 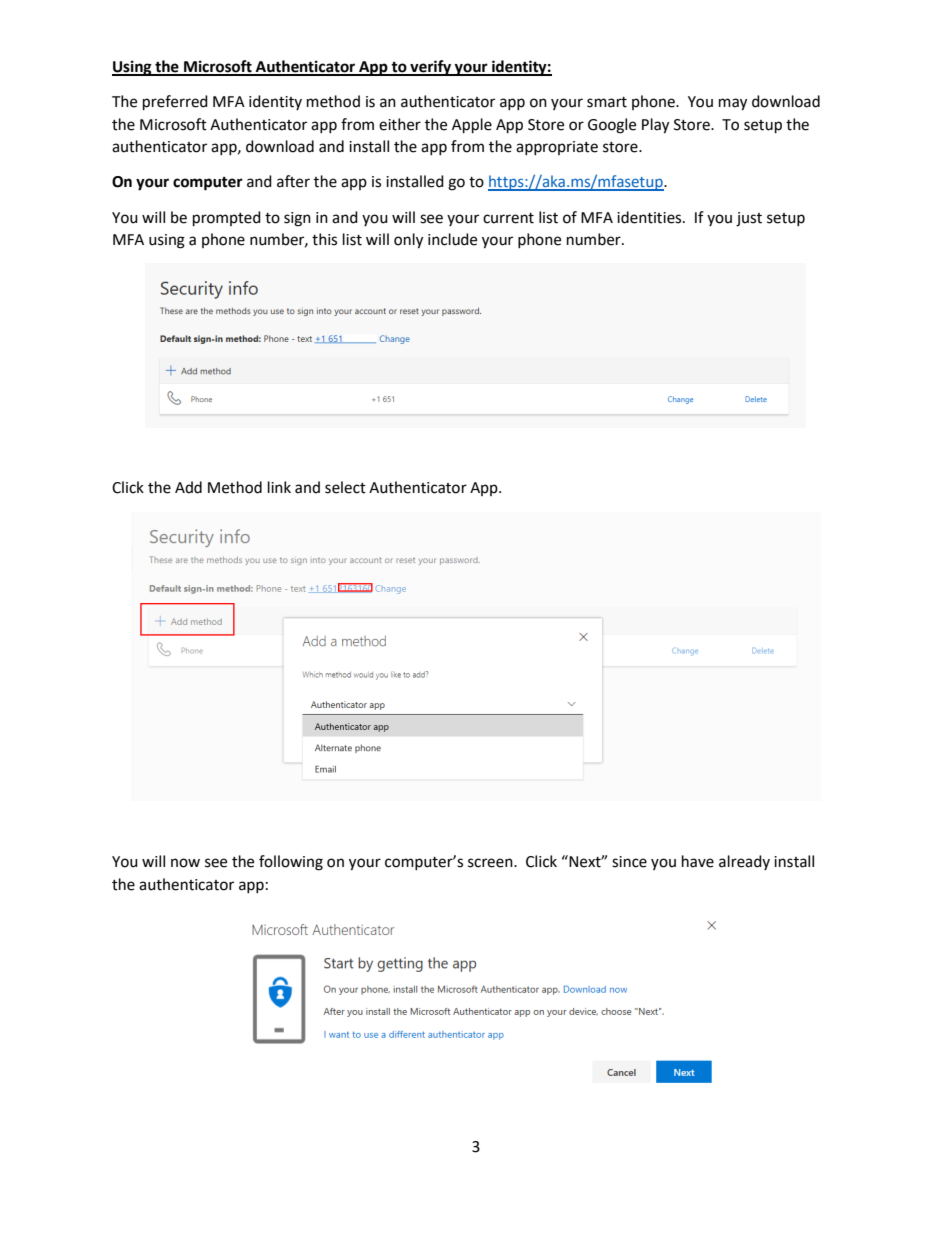 What do you see at coordinates (279, 487) in the document?
I see `link` at bounding box center [279, 487].
